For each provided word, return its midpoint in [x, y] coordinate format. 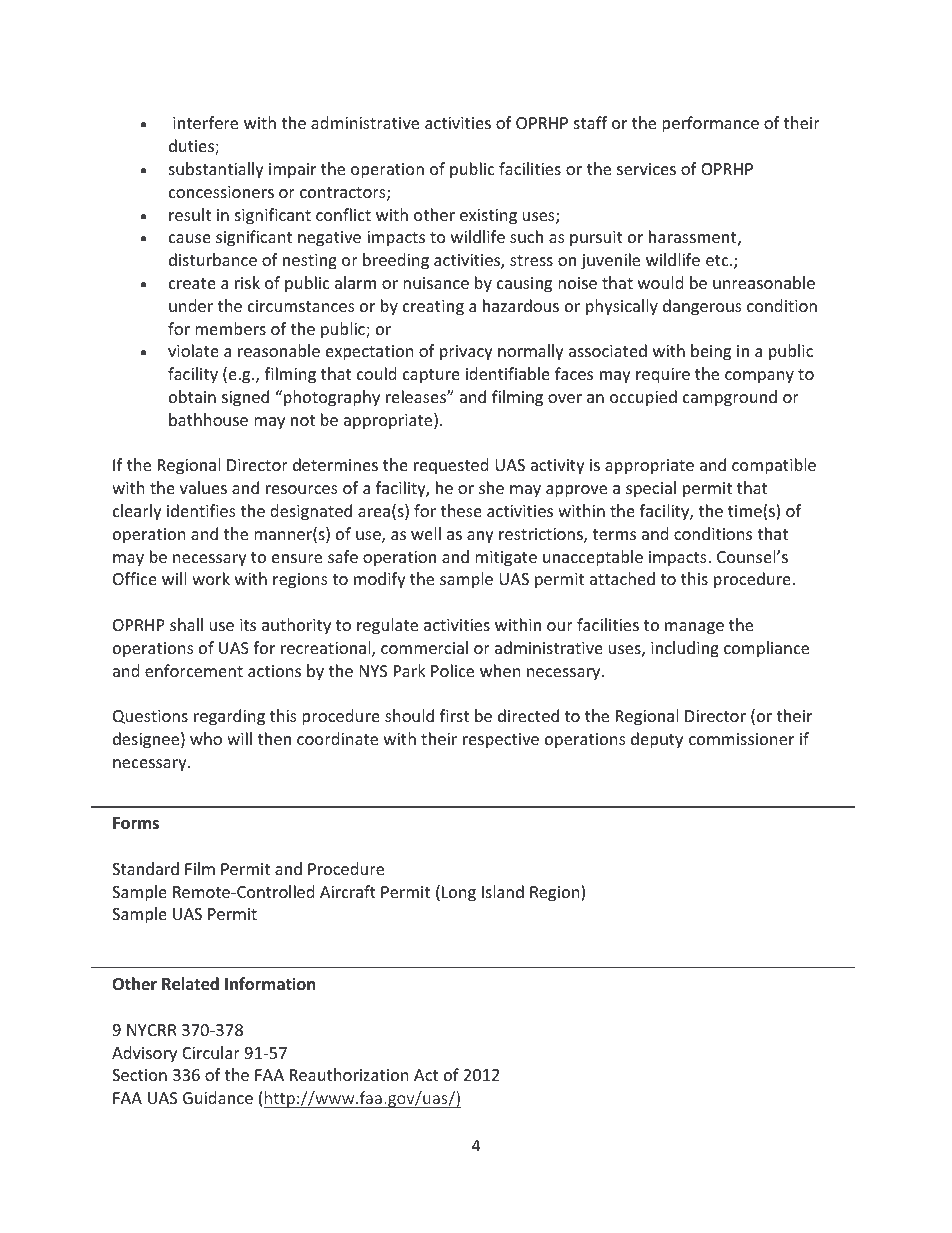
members [230, 328]
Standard [145, 868]
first [454, 715]
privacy [466, 353]
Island [503, 891]
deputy [657, 740]
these [461, 510]
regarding [229, 717]
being [711, 352]
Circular [211, 1052]
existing [488, 217]
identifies [201, 510]
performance [710, 124]
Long [459, 894]
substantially [216, 170]
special [651, 489]
